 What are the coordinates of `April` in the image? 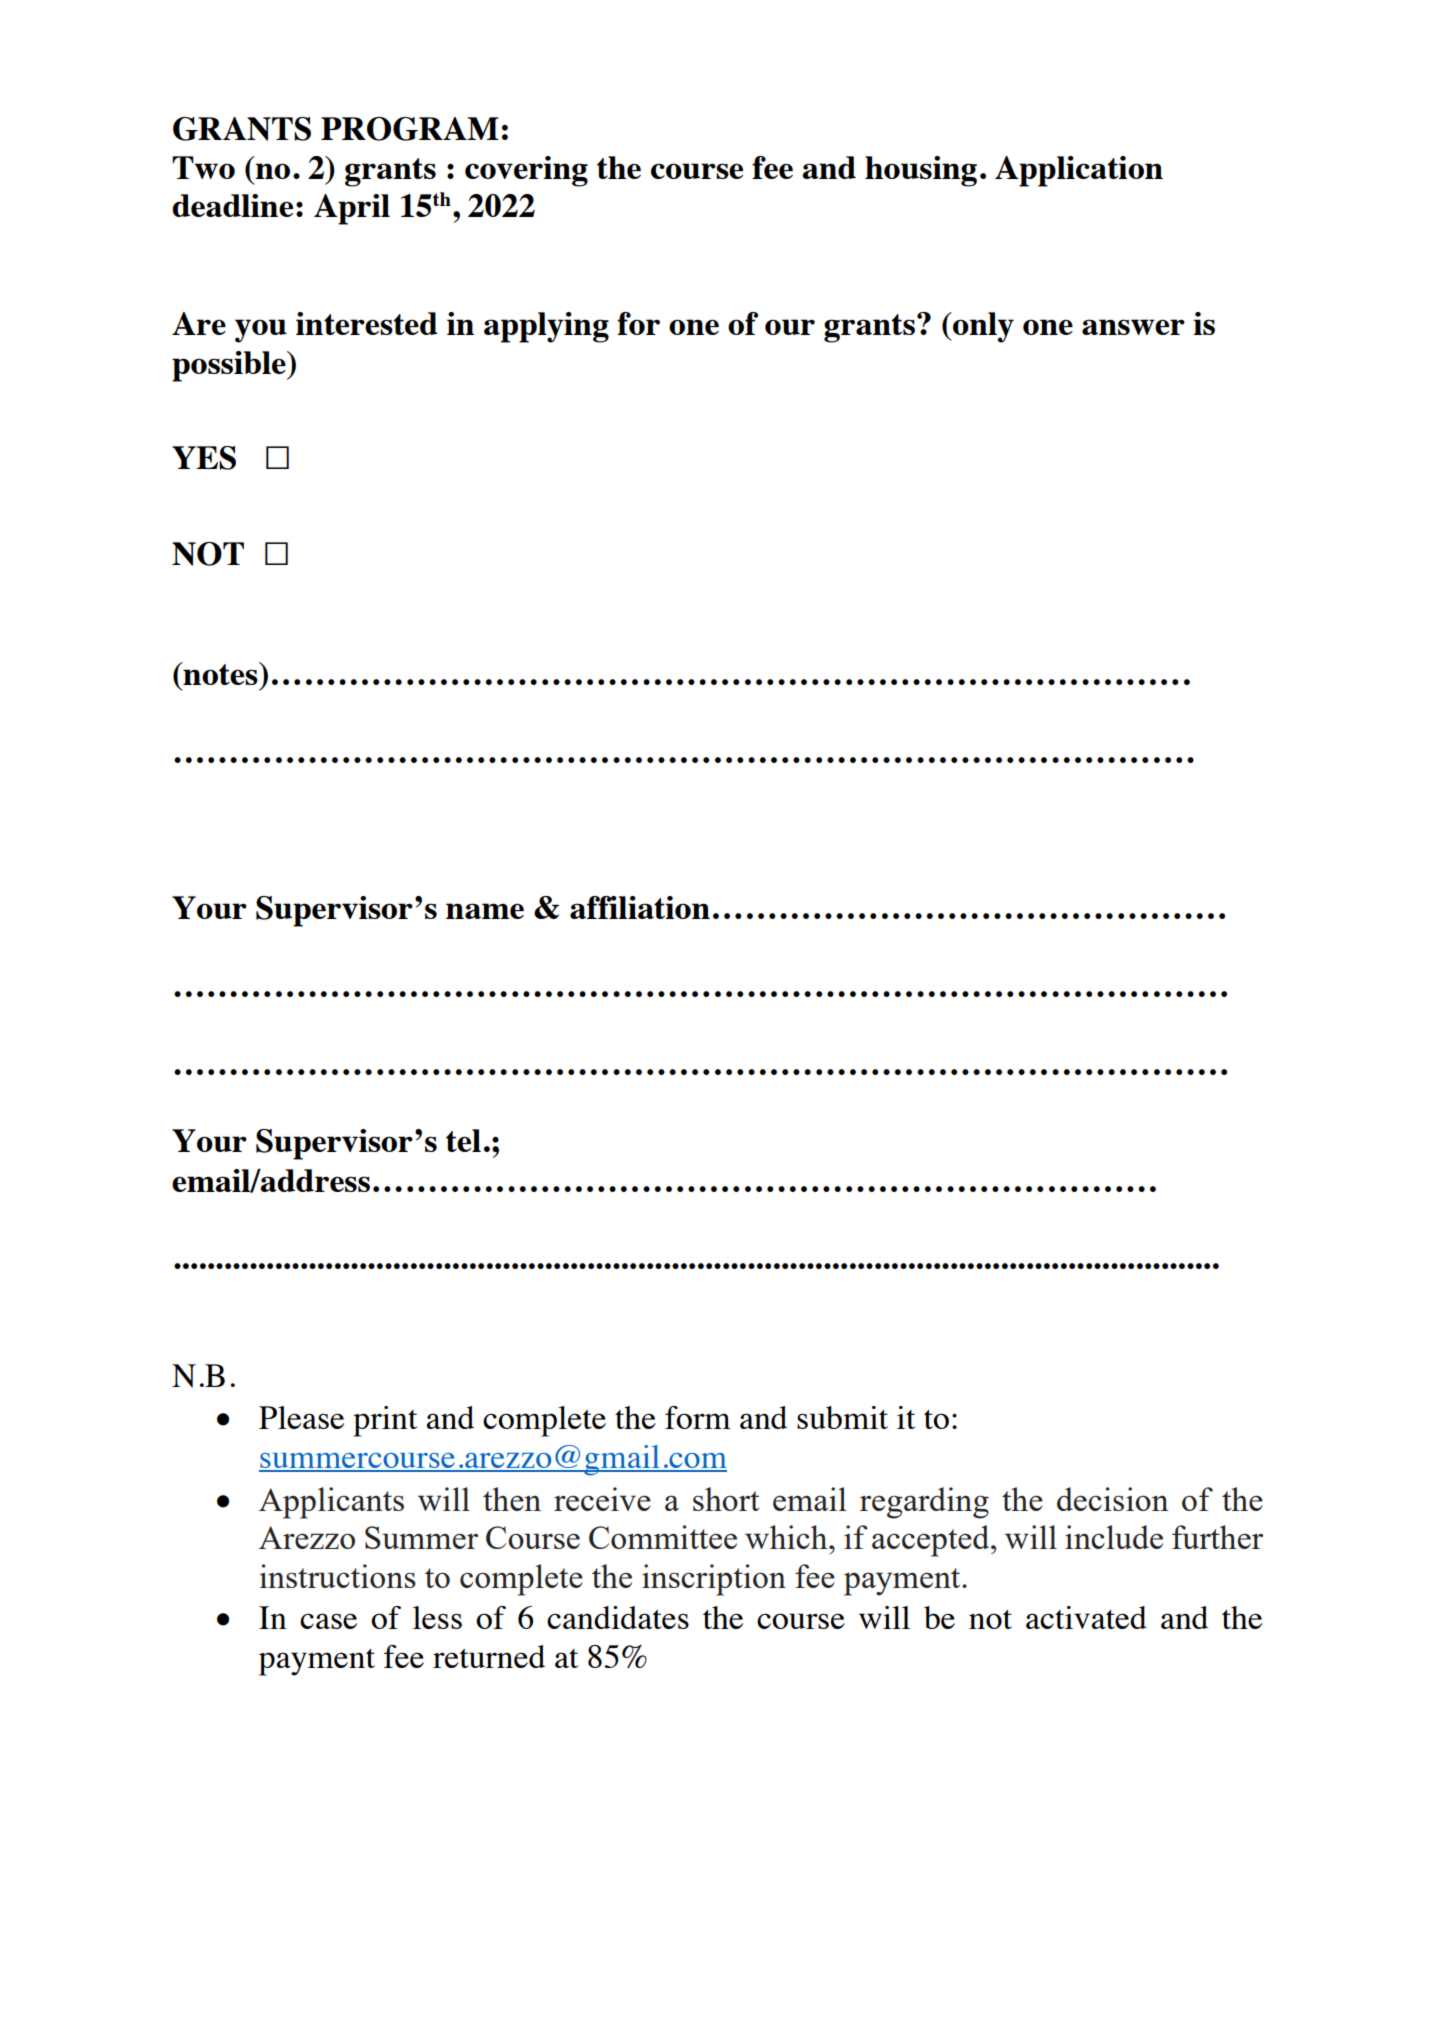 It's located at (352, 209).
